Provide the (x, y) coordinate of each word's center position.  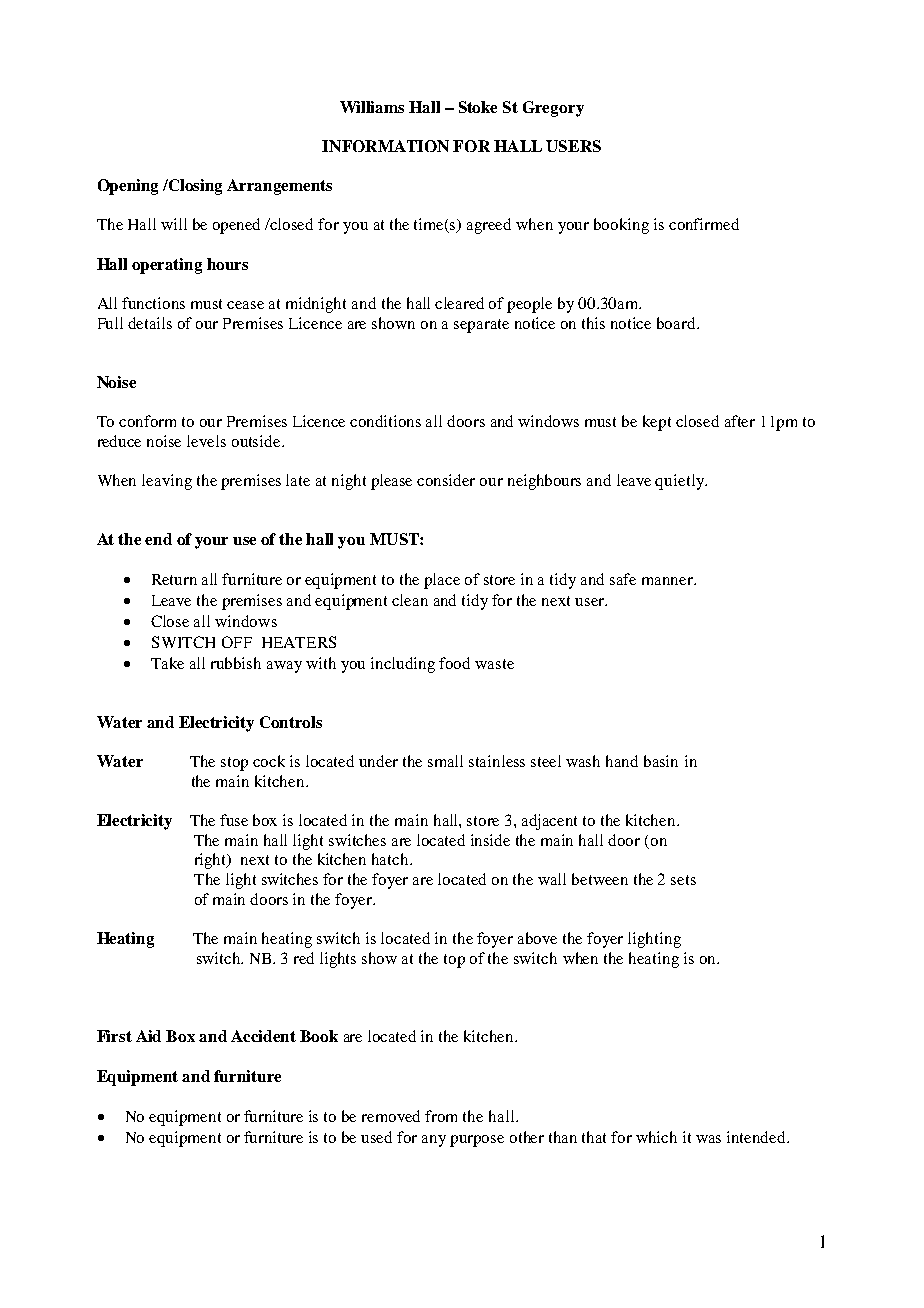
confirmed (704, 224)
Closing (194, 187)
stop (234, 764)
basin (661, 761)
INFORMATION (385, 146)
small (445, 761)
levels (206, 441)
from (441, 1116)
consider (446, 480)
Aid (148, 1036)
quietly (680, 482)
